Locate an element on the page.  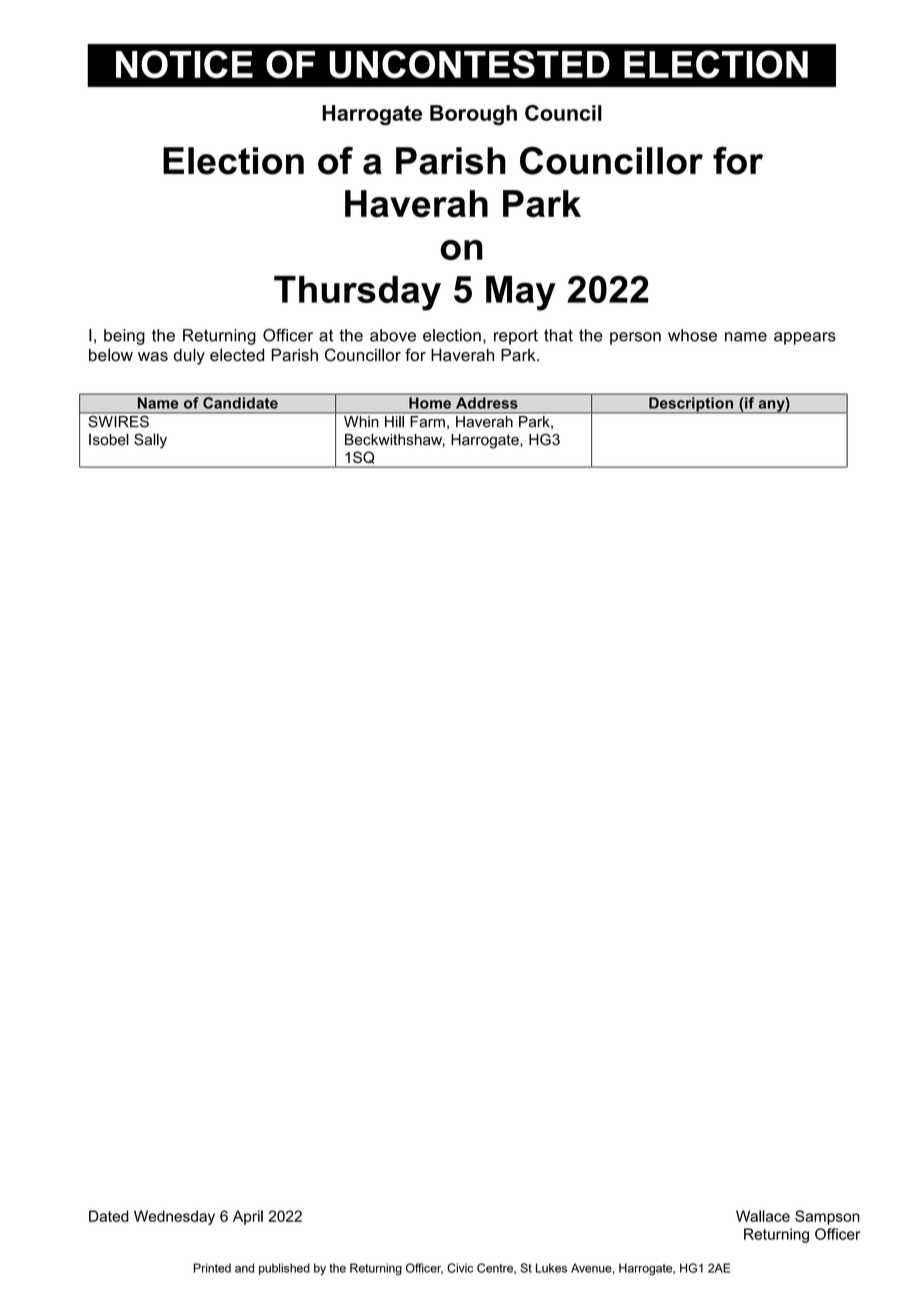
Civic is located at coordinates (460, 1268).
